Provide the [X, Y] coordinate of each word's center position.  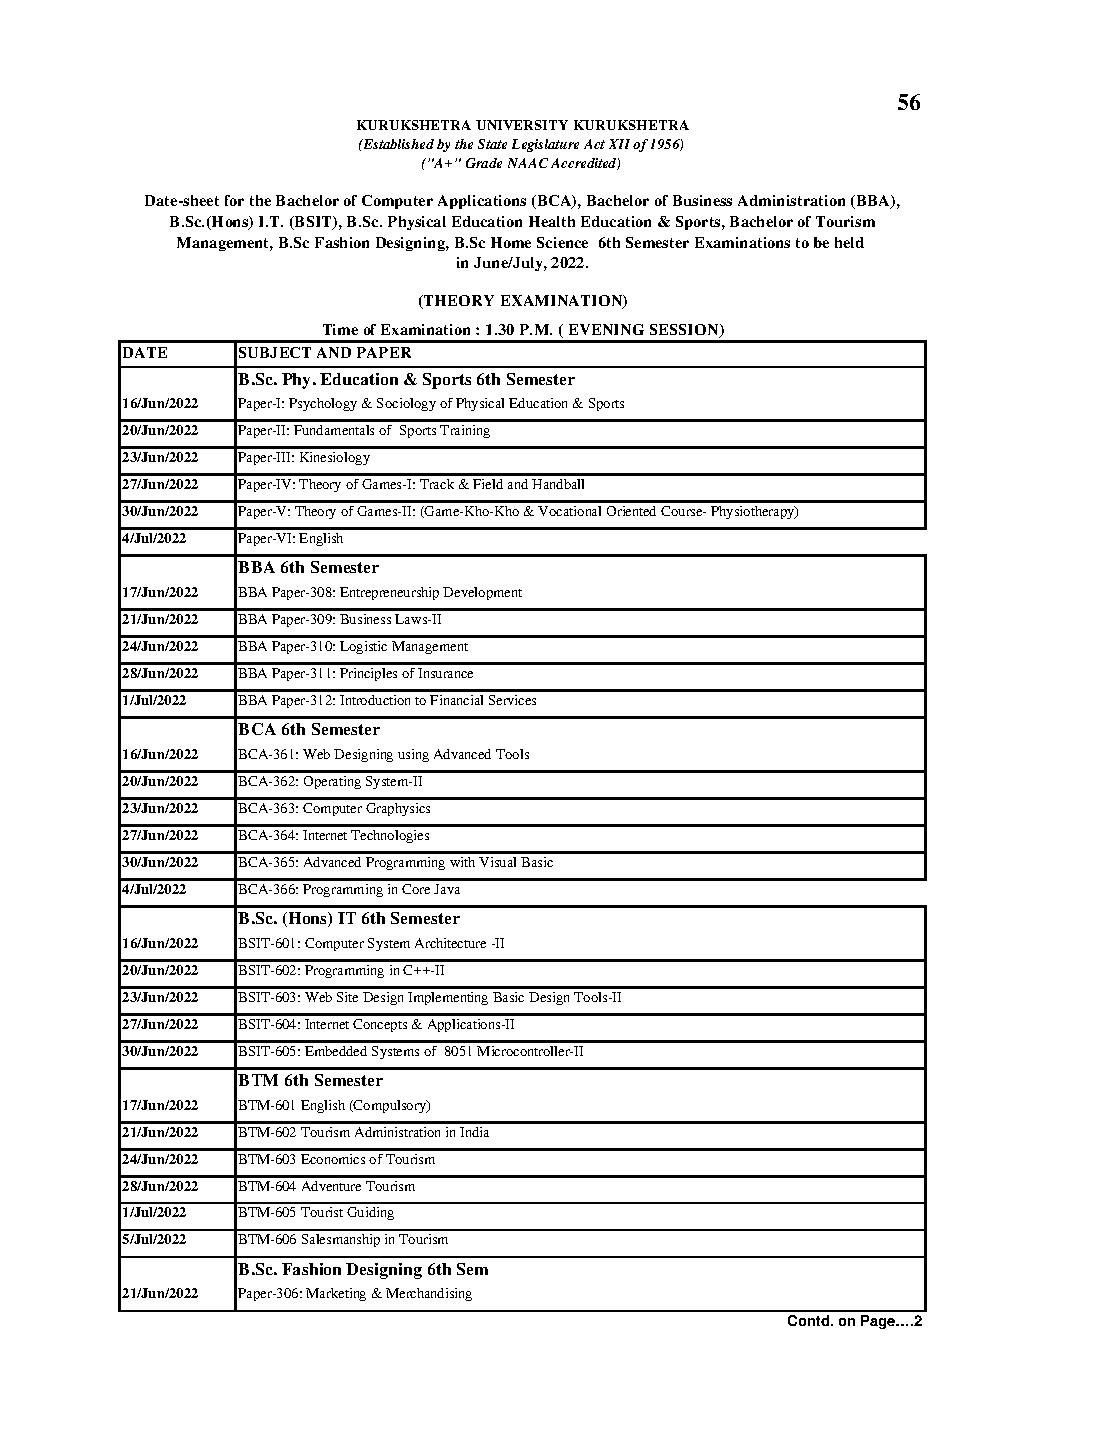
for [234, 200]
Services [512, 700]
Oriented [631, 511]
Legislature [545, 145]
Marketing [336, 1294]
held [849, 242]
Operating [332, 782]
